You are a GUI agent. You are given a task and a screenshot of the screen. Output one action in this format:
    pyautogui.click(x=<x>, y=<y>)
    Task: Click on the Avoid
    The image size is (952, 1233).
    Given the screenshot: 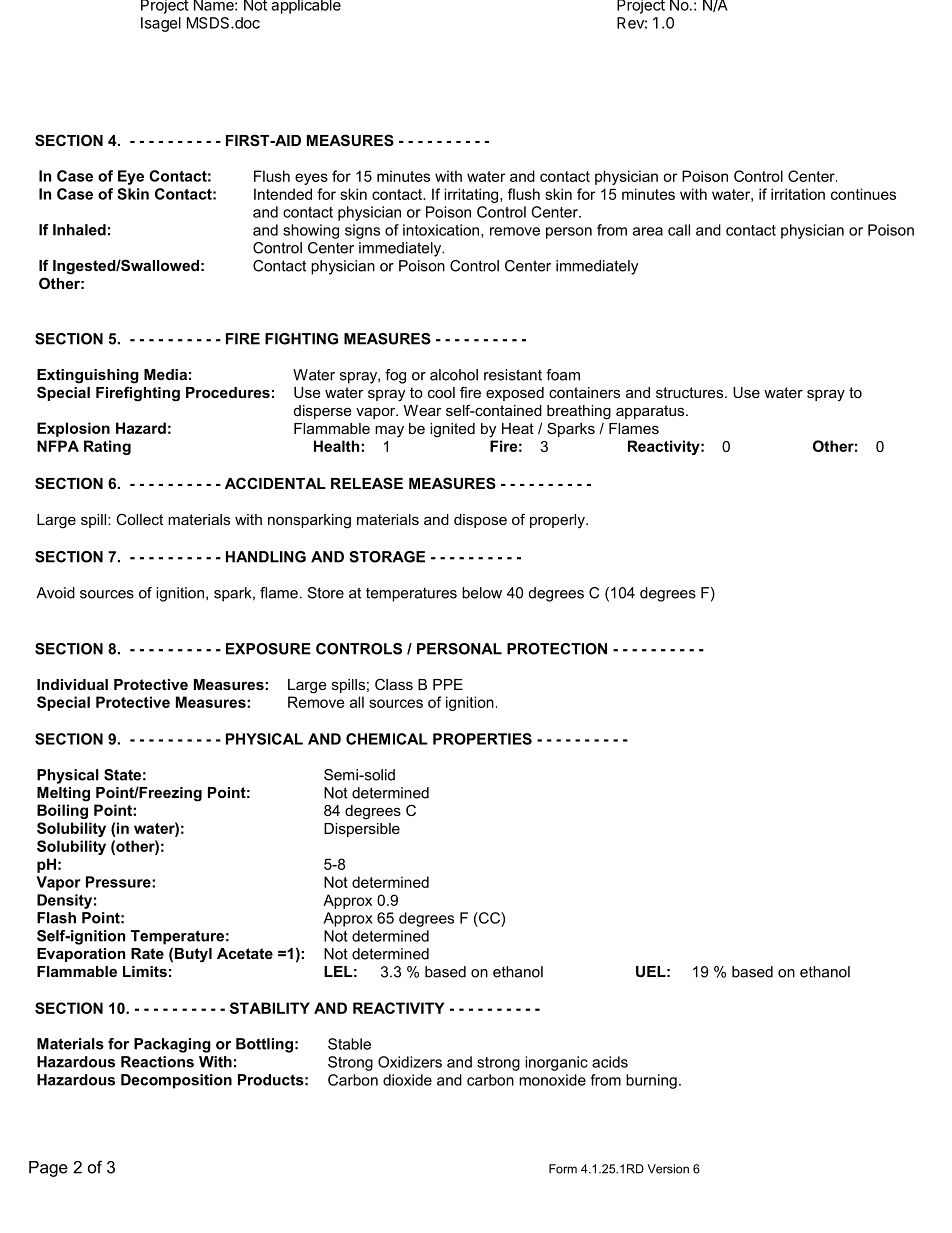 What is the action you would take?
    pyautogui.click(x=55, y=593)
